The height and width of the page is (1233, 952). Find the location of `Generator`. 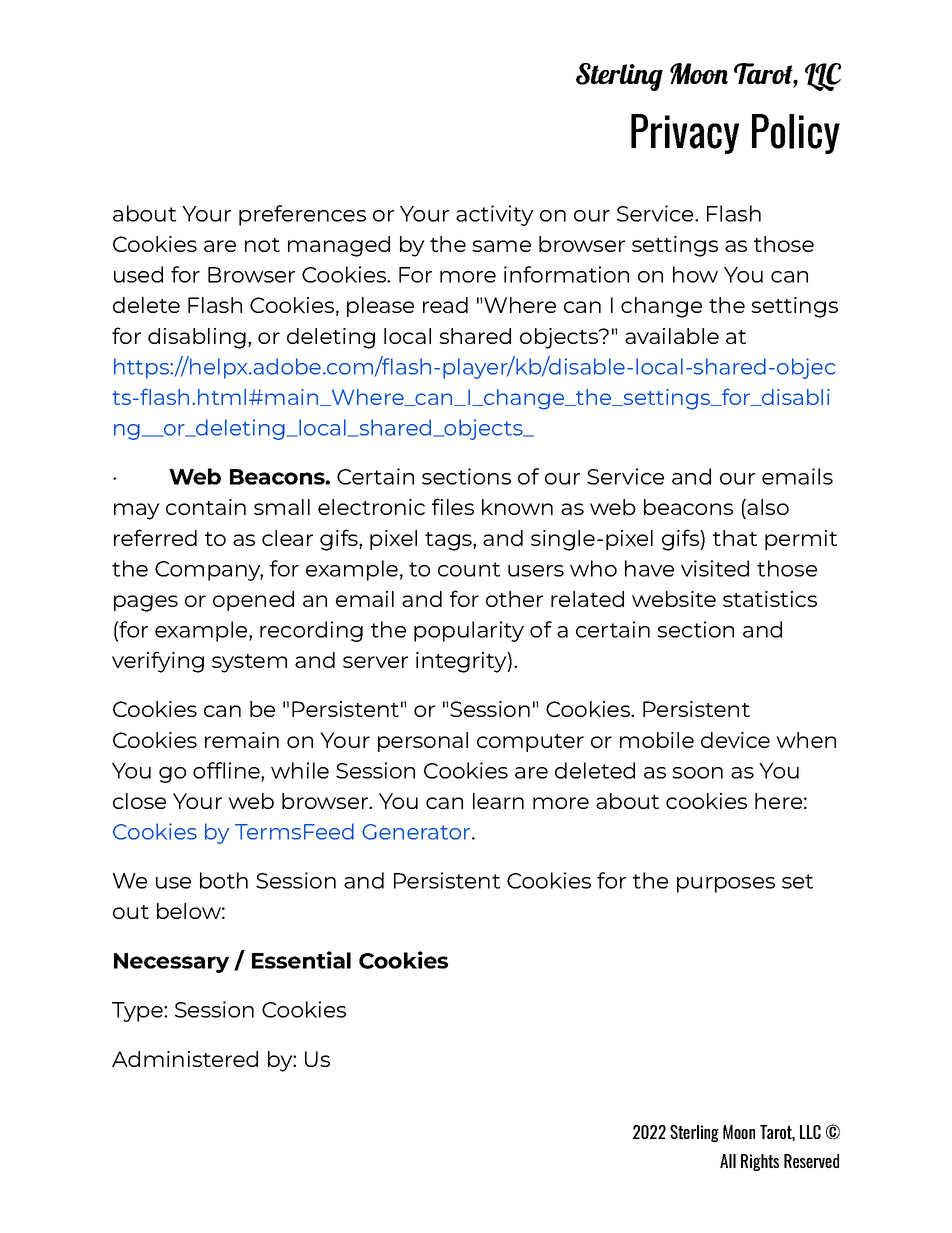

Generator is located at coordinates (416, 832).
